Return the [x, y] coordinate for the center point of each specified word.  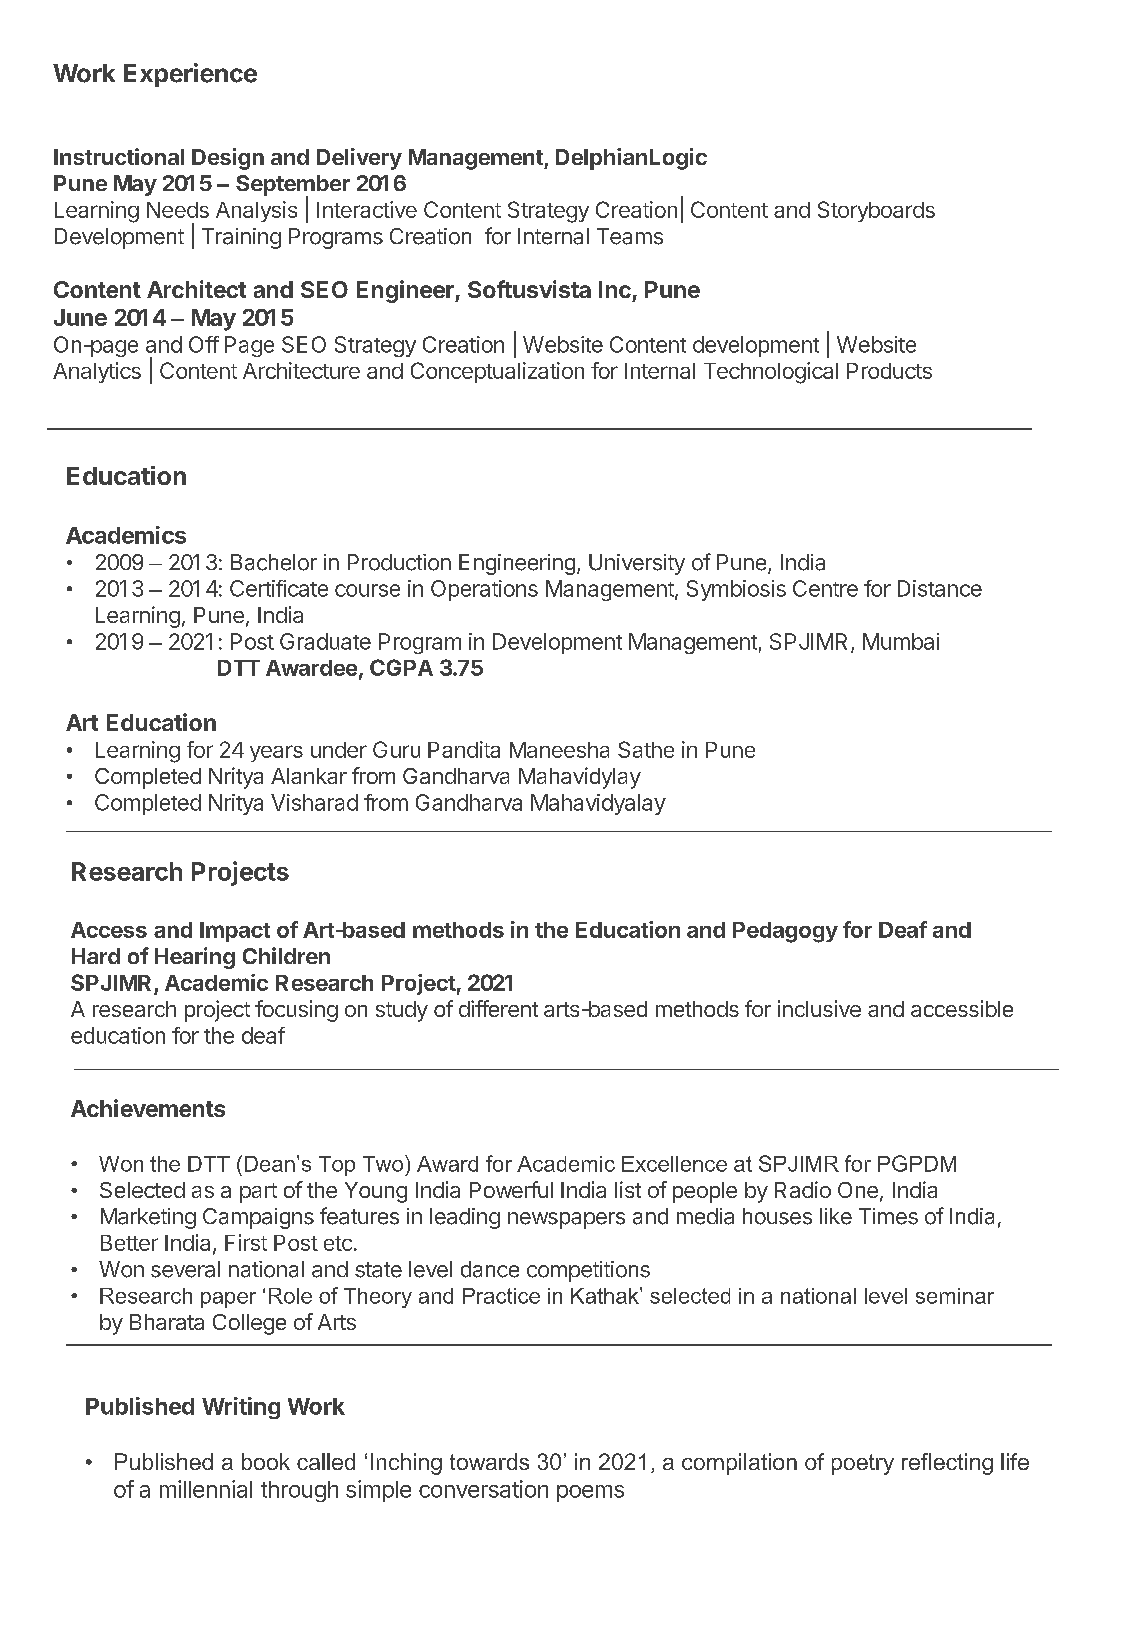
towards [489, 1461]
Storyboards [876, 211]
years [276, 753]
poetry [863, 1464]
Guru [396, 749]
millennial [206, 1489]
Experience [190, 75]
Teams [630, 236]
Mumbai [901, 641]
